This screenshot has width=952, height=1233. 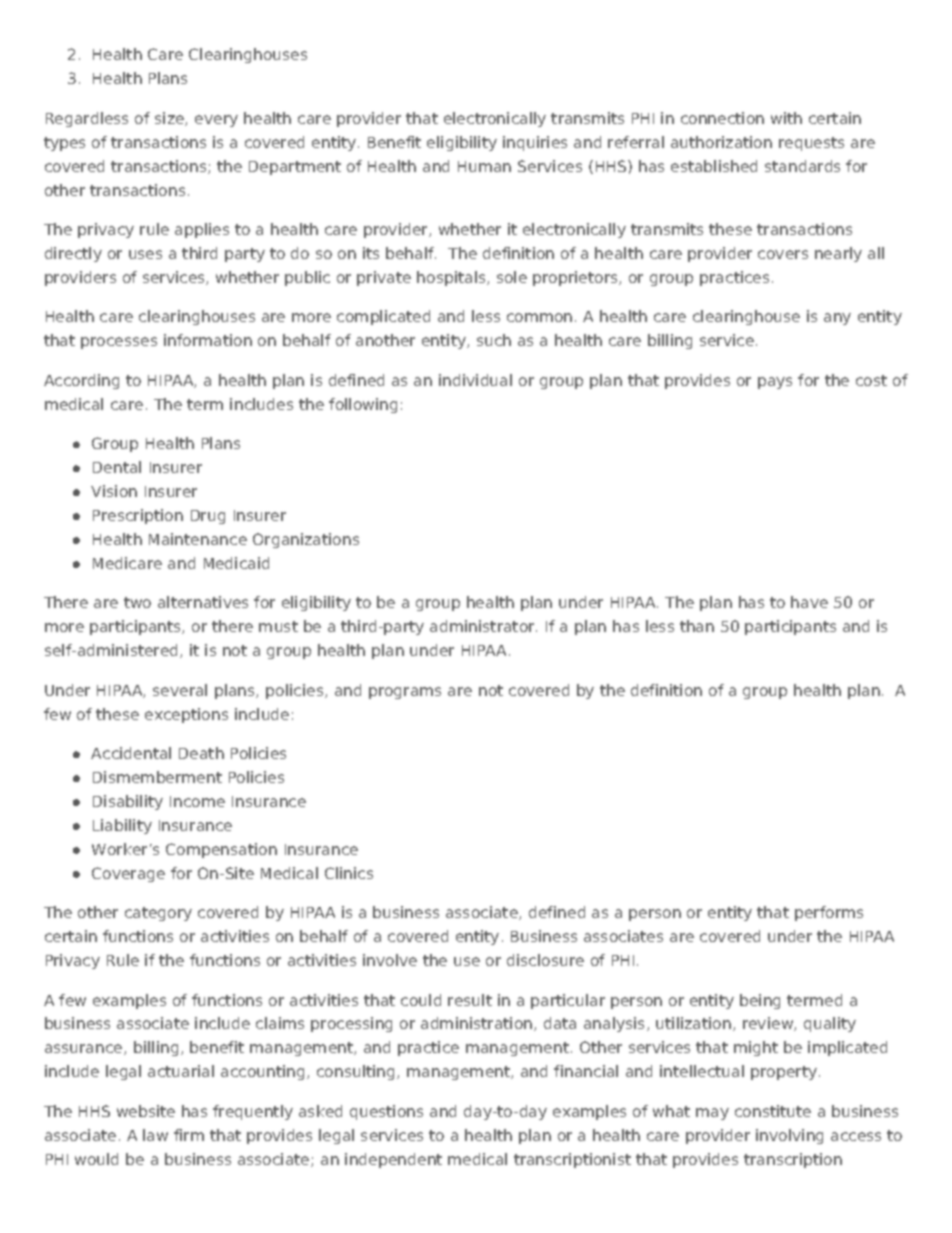 I want to click on administrator, so click(x=483, y=626).
